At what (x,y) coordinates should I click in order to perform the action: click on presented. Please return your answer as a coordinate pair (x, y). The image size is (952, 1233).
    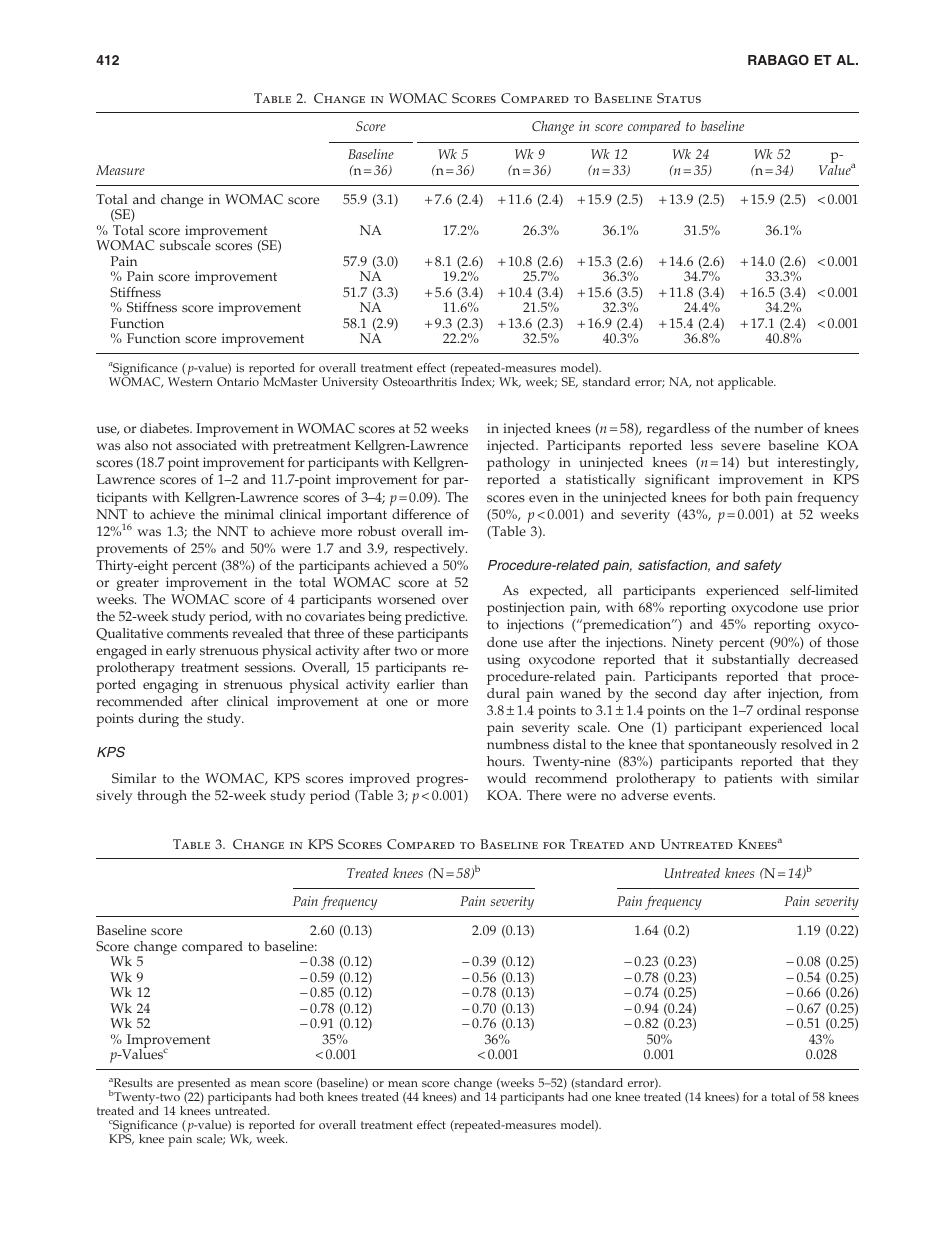
    Looking at the image, I should click on (205, 1086).
